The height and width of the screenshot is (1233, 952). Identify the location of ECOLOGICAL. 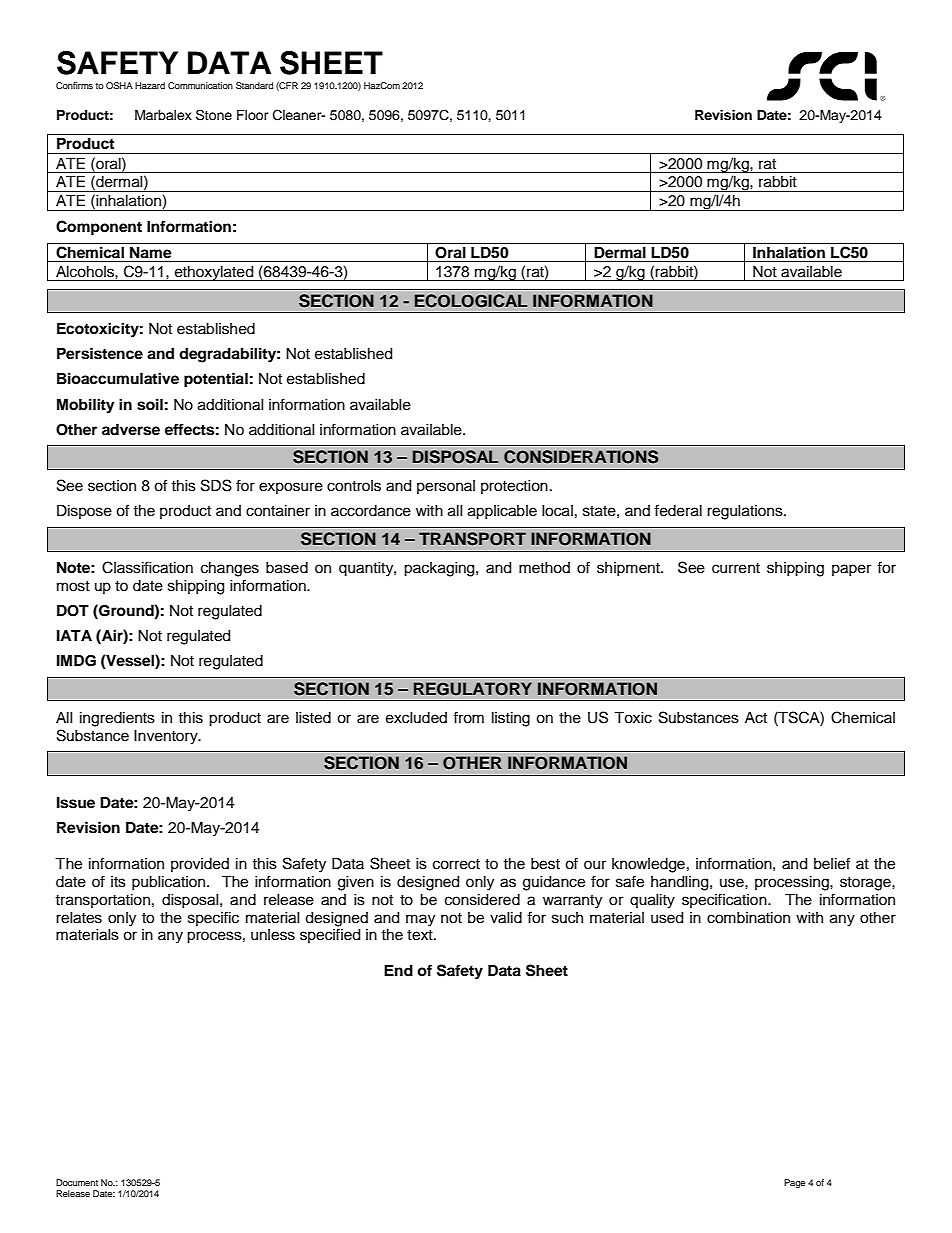
(471, 301).
